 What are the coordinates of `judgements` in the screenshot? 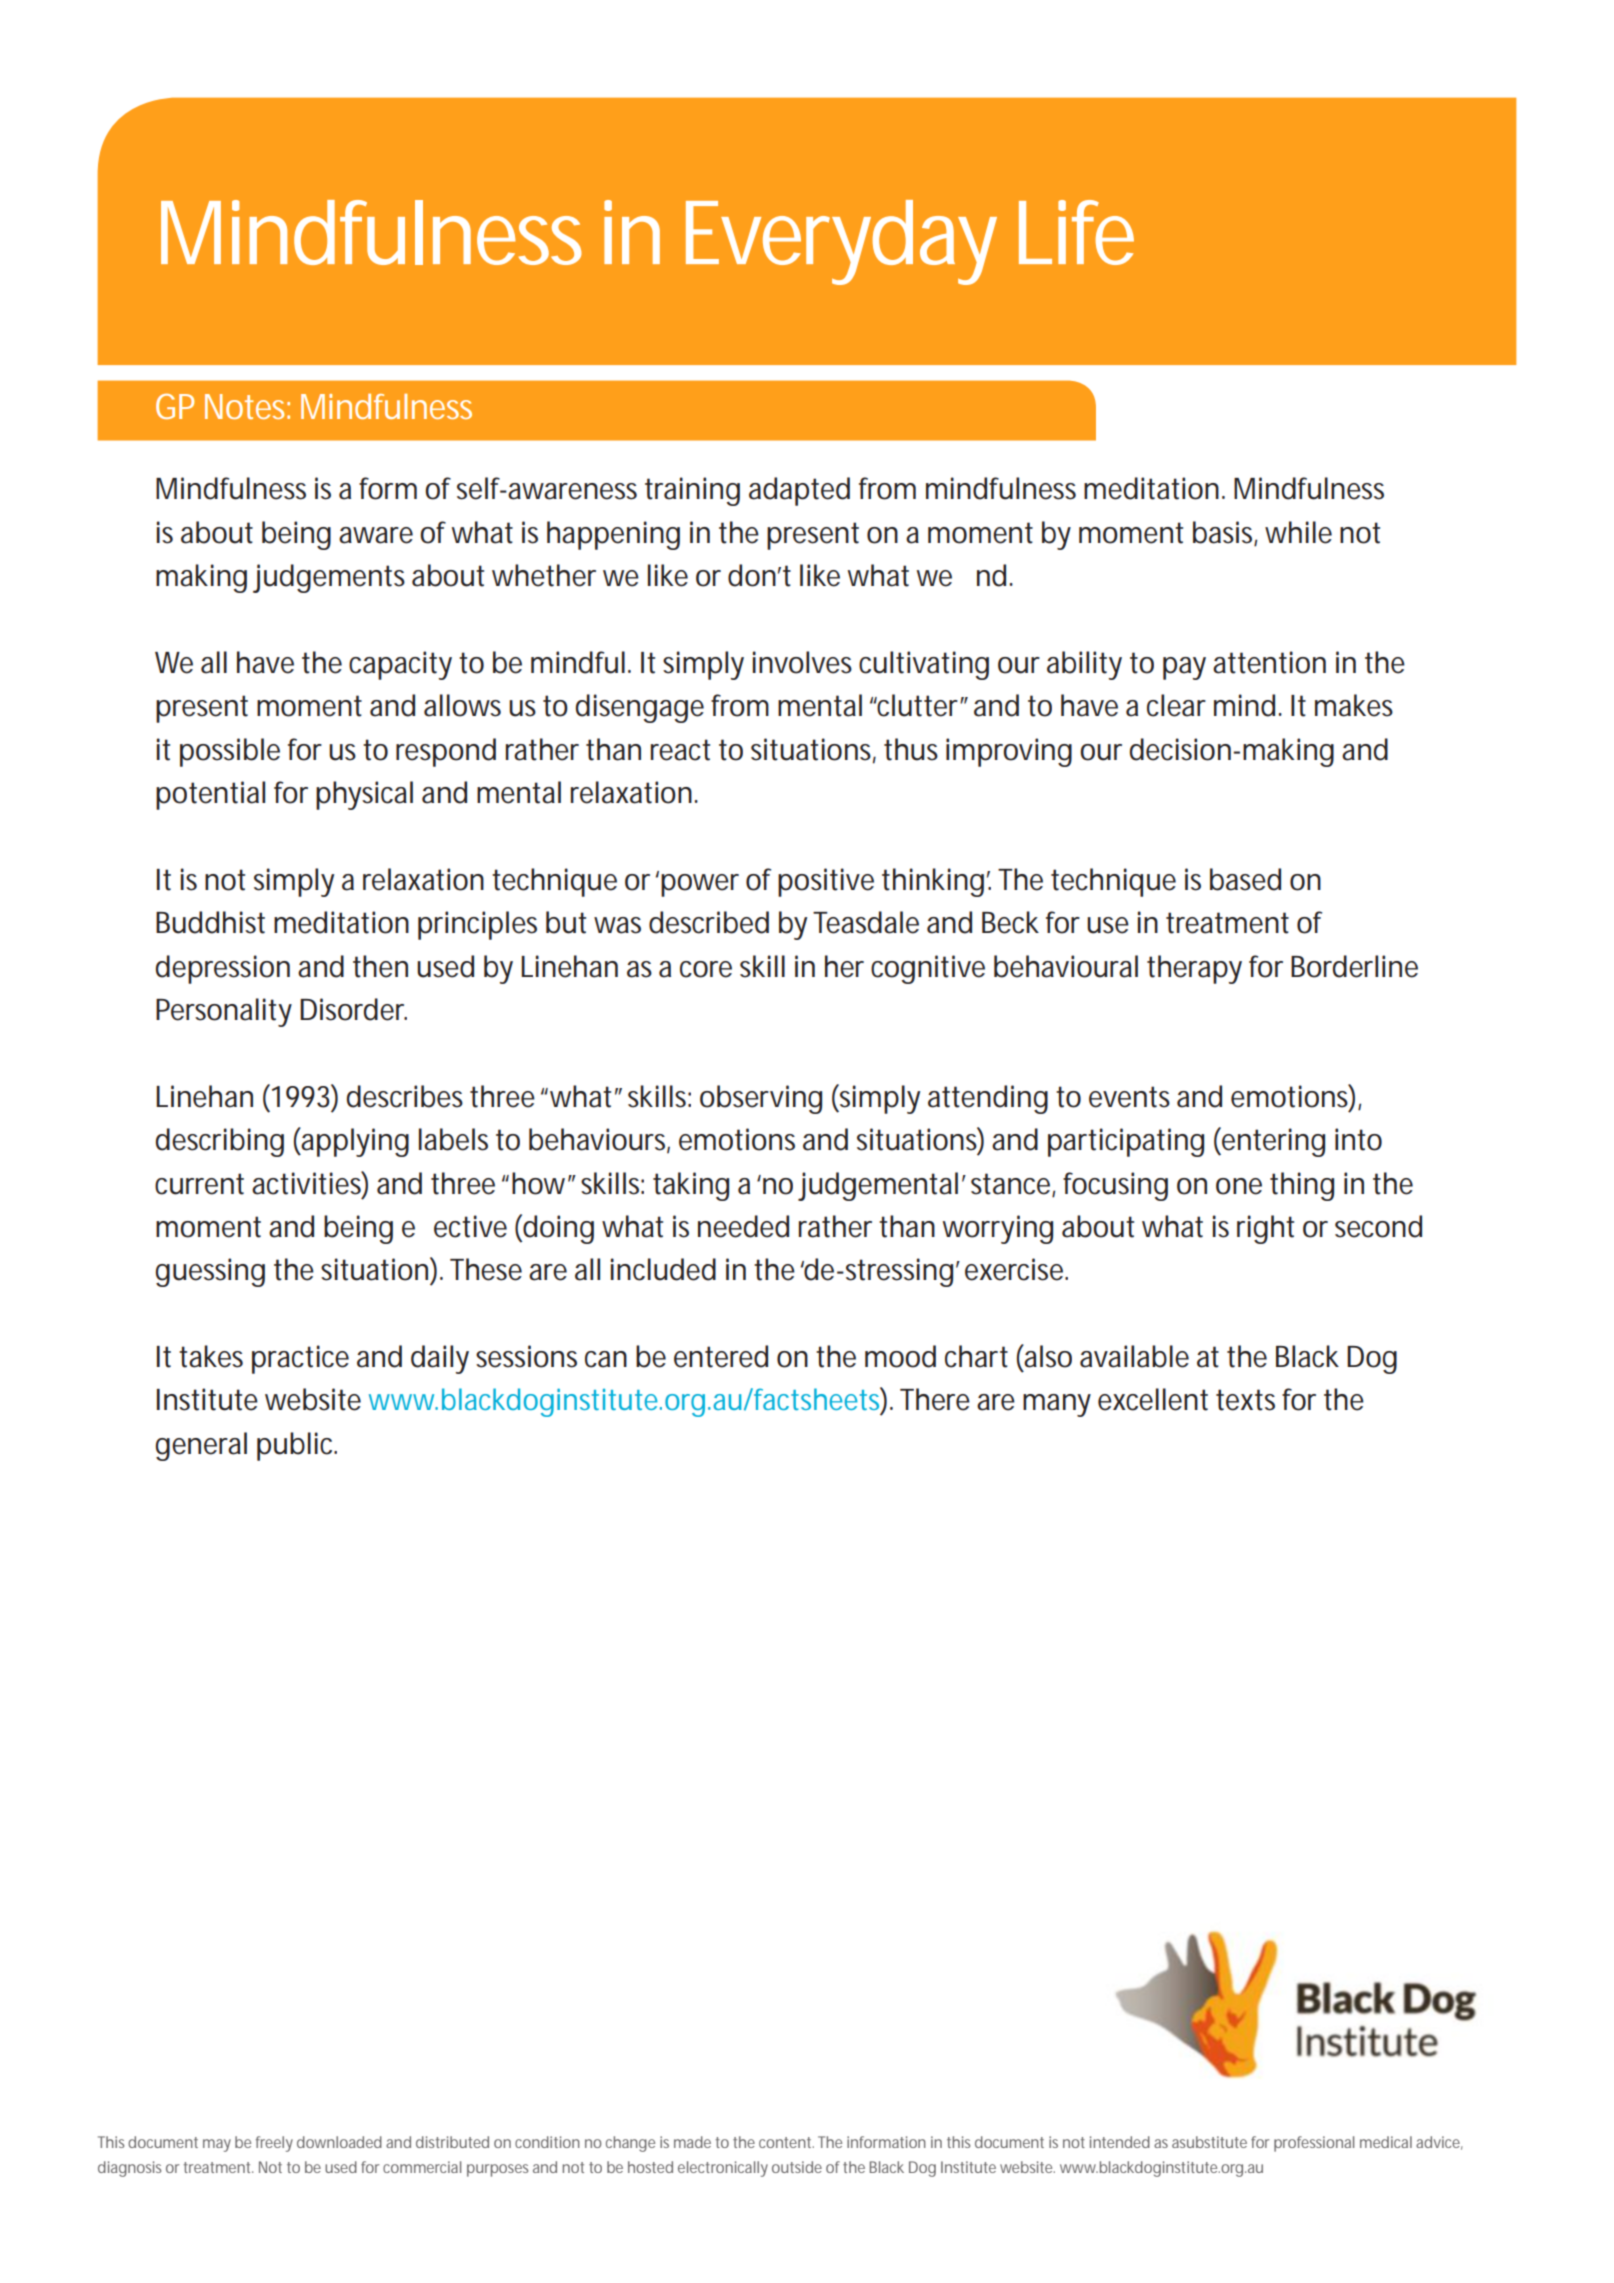 It's located at (329, 578).
